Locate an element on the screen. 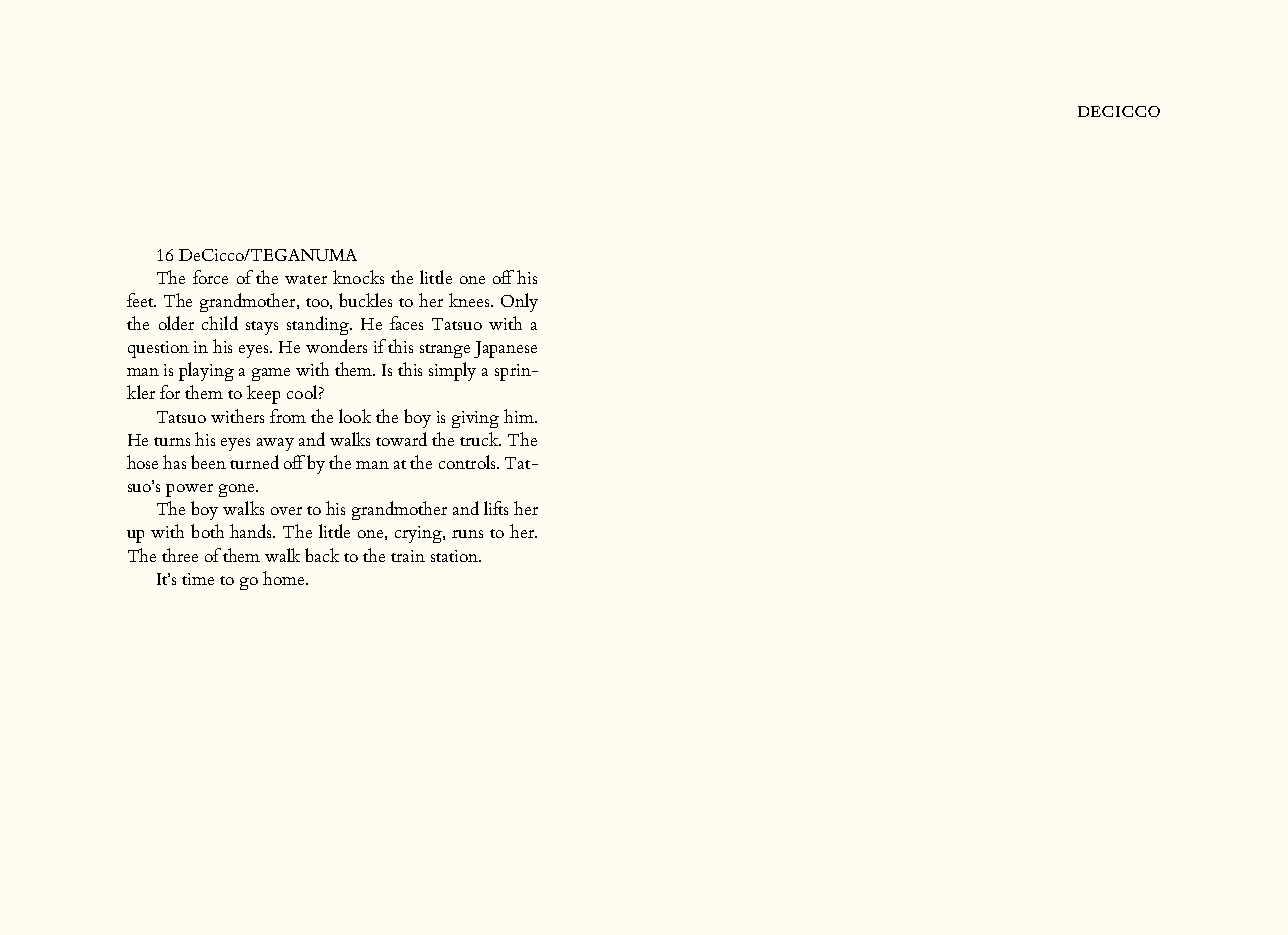  turns is located at coordinates (172, 441).
